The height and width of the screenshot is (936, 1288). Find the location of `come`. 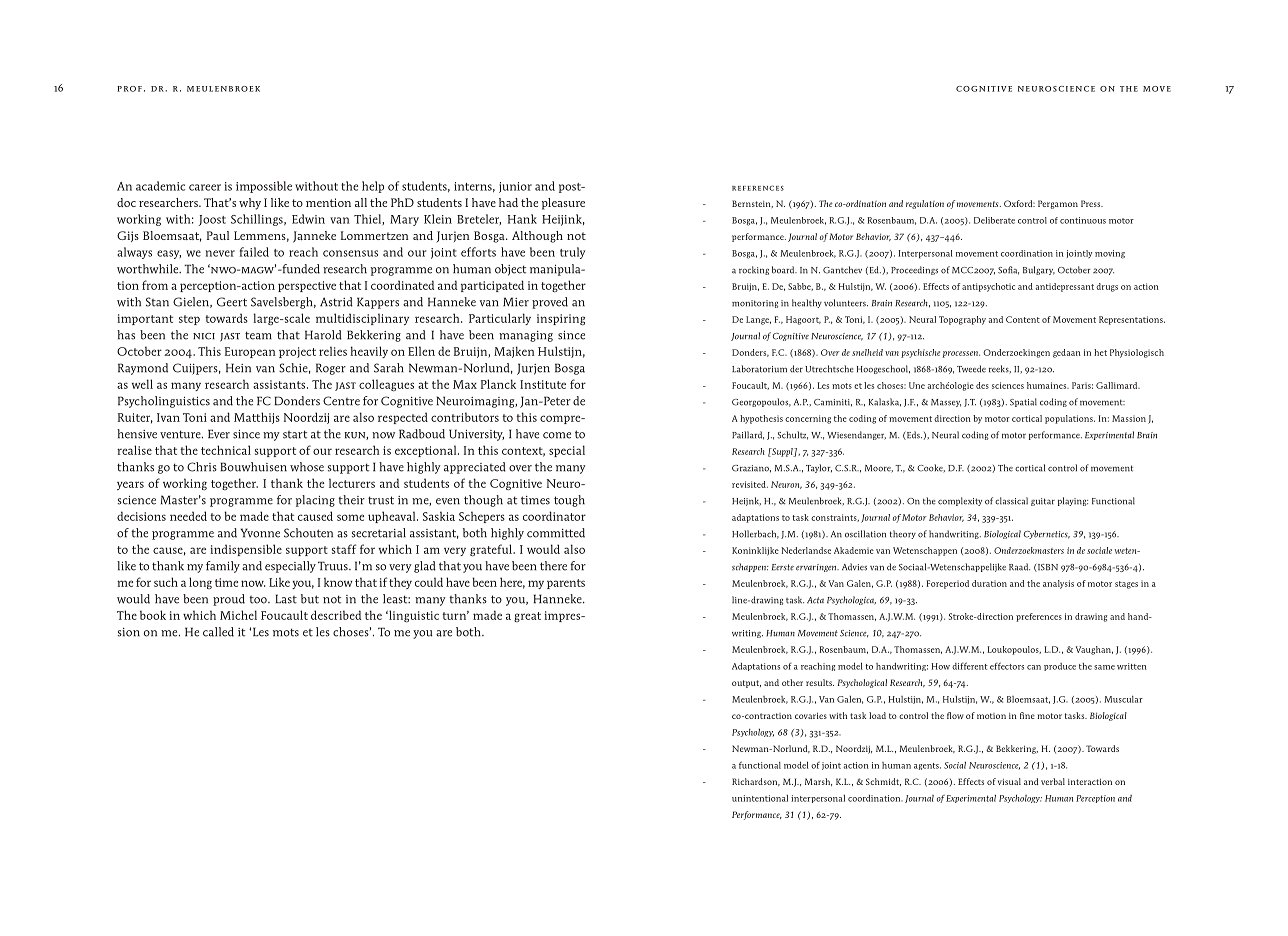

come is located at coordinates (557, 435).
